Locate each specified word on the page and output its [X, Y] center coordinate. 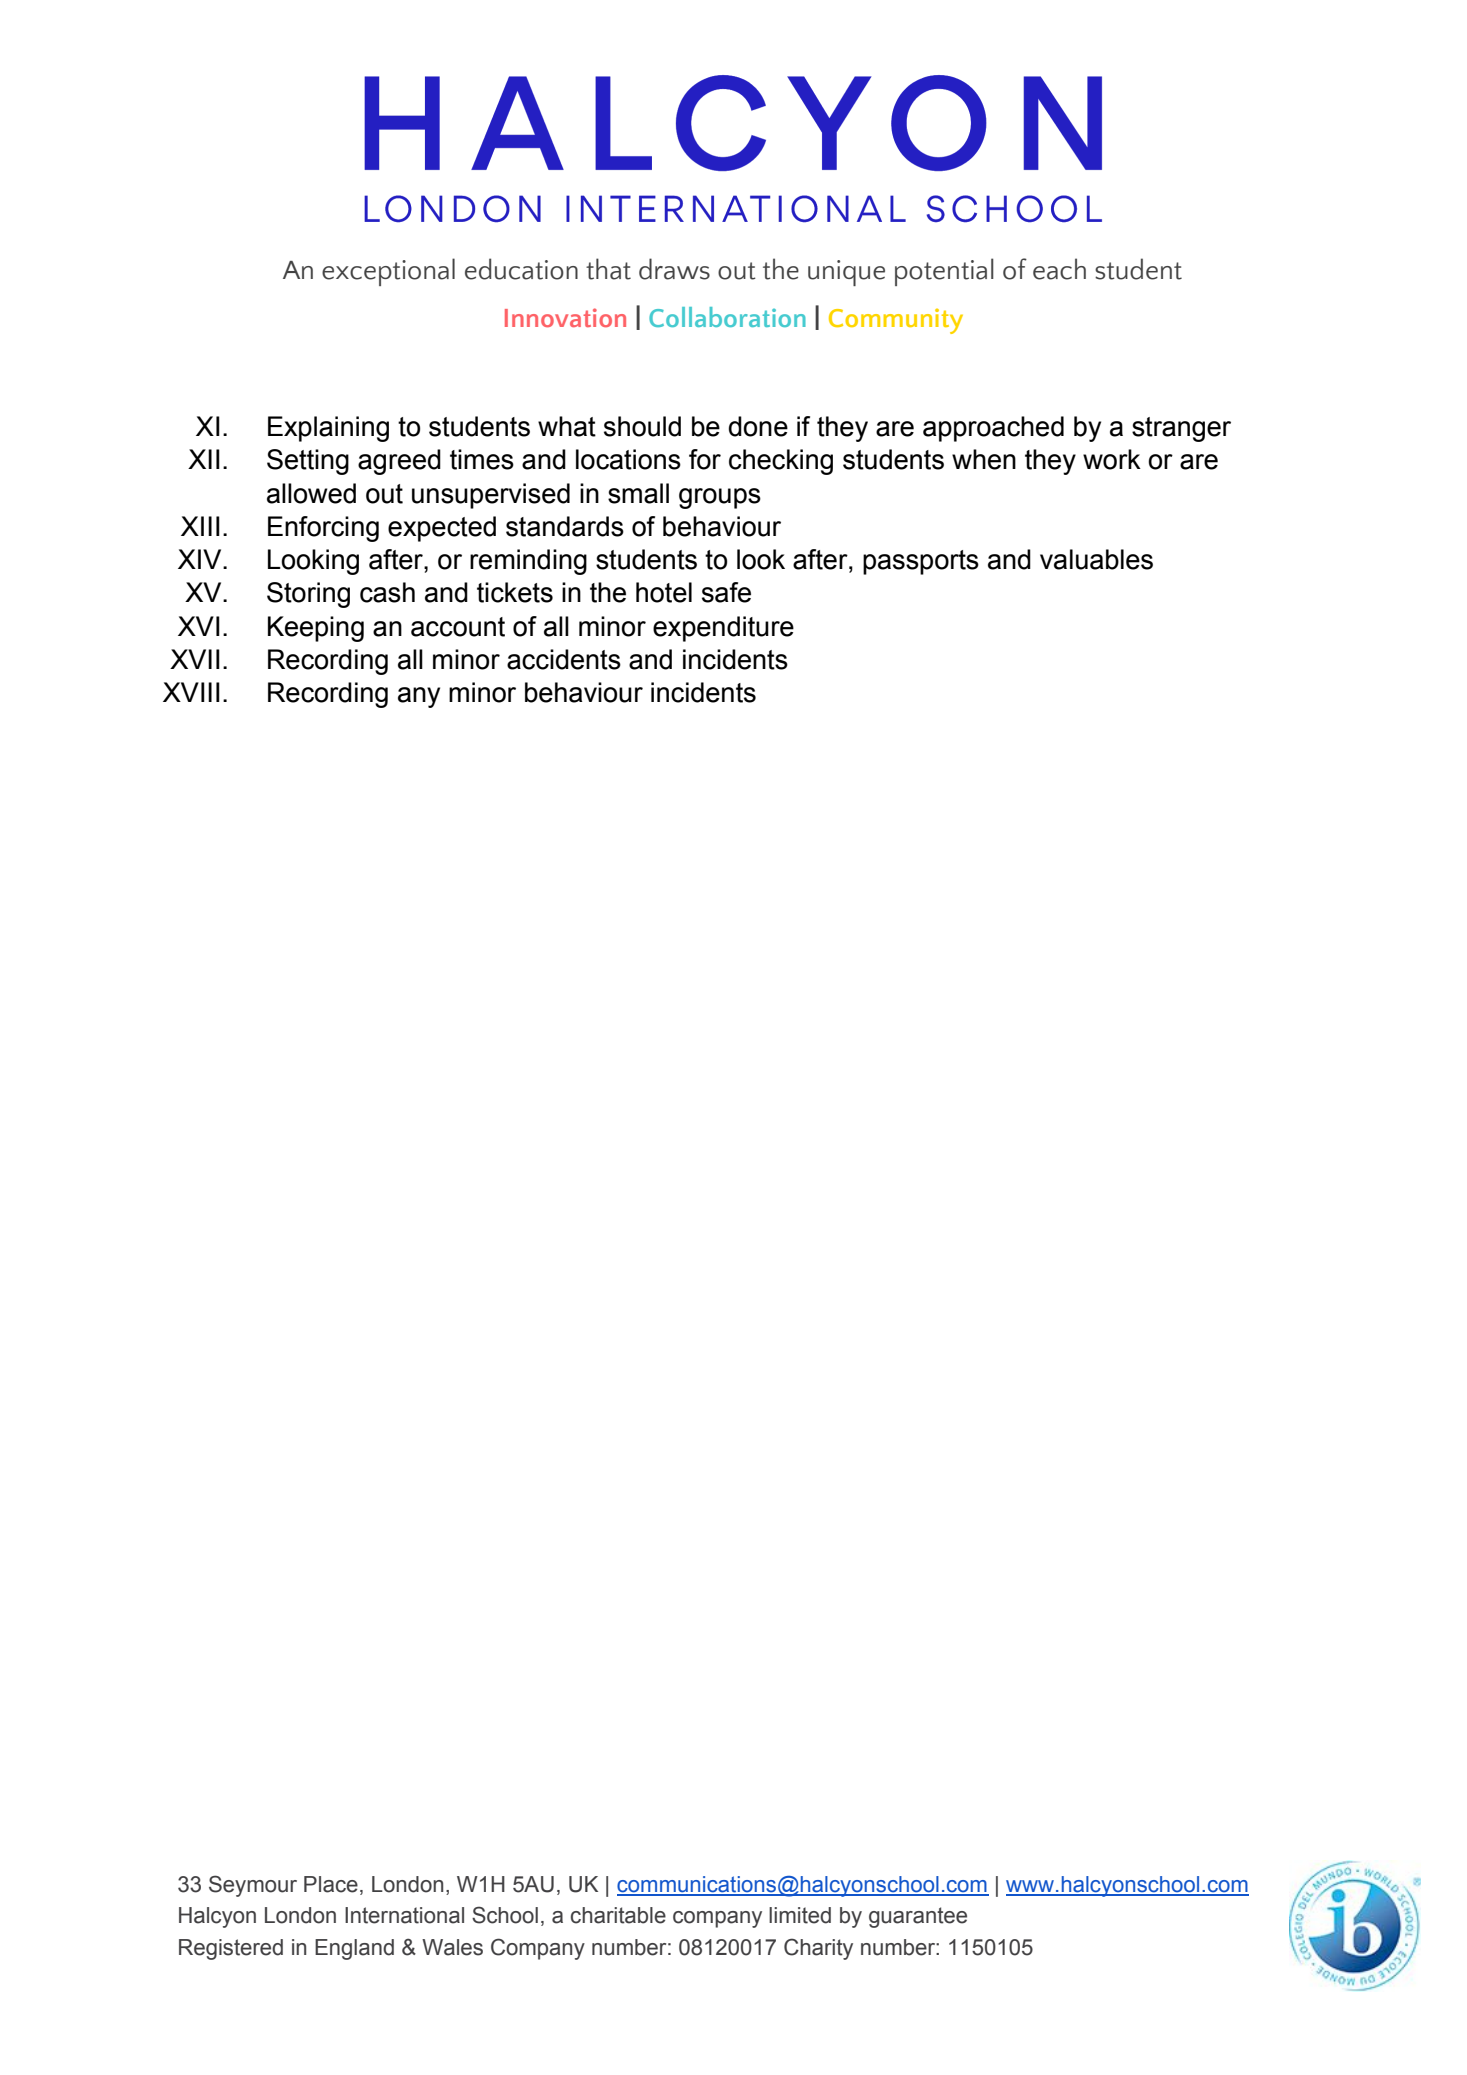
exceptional [388, 272]
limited [800, 1915]
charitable [618, 1915]
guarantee [918, 1917]
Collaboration [727, 317]
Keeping [316, 629]
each [1059, 269]
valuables [1096, 559]
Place [331, 1884]
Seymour [253, 1886]
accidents [564, 659]
